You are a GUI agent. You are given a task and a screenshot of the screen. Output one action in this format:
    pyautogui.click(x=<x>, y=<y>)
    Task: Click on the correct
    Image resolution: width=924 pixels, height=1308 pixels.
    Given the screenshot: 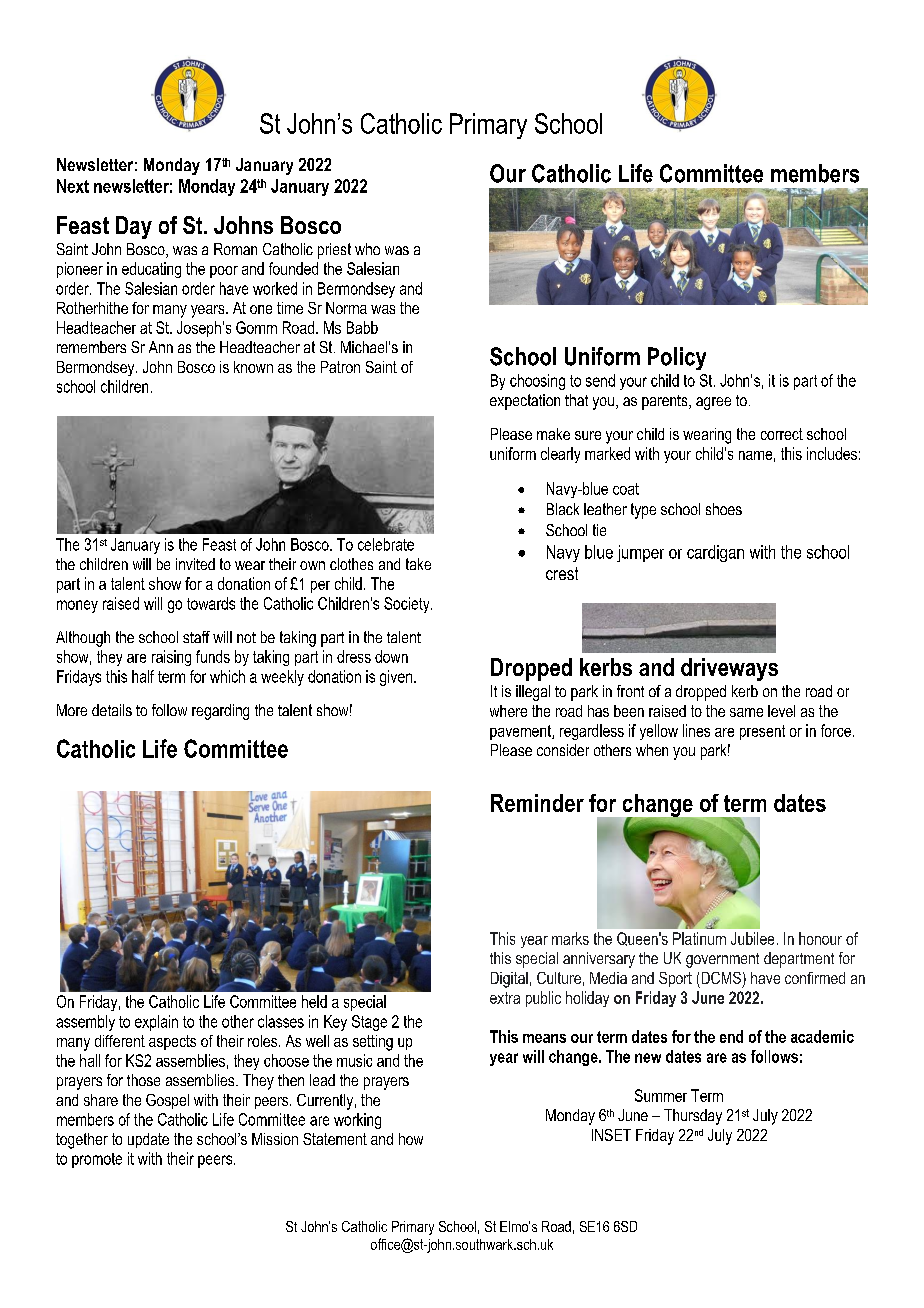 What is the action you would take?
    pyautogui.click(x=782, y=434)
